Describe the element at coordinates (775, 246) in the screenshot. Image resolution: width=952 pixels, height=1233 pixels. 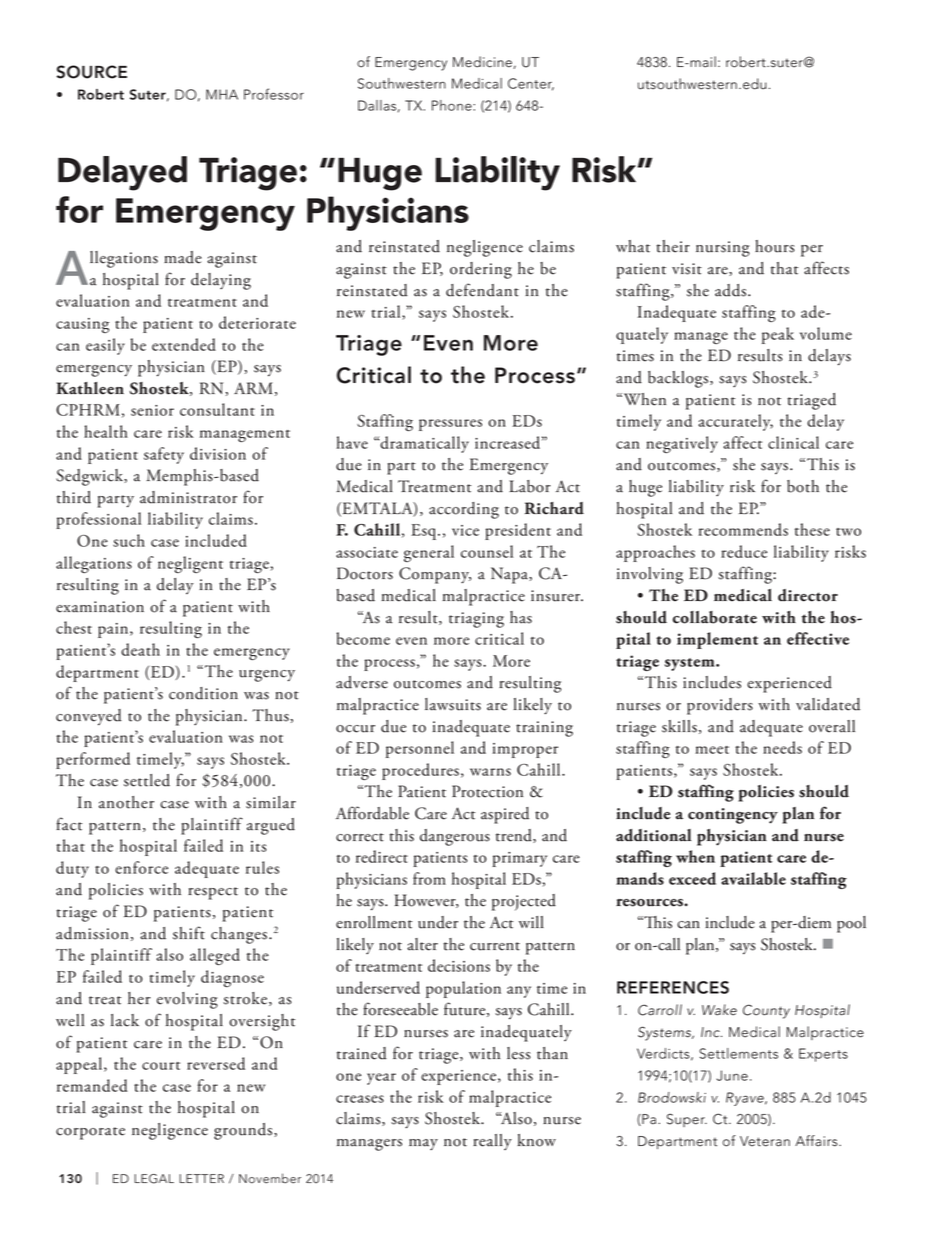
I see `hours` at that location.
